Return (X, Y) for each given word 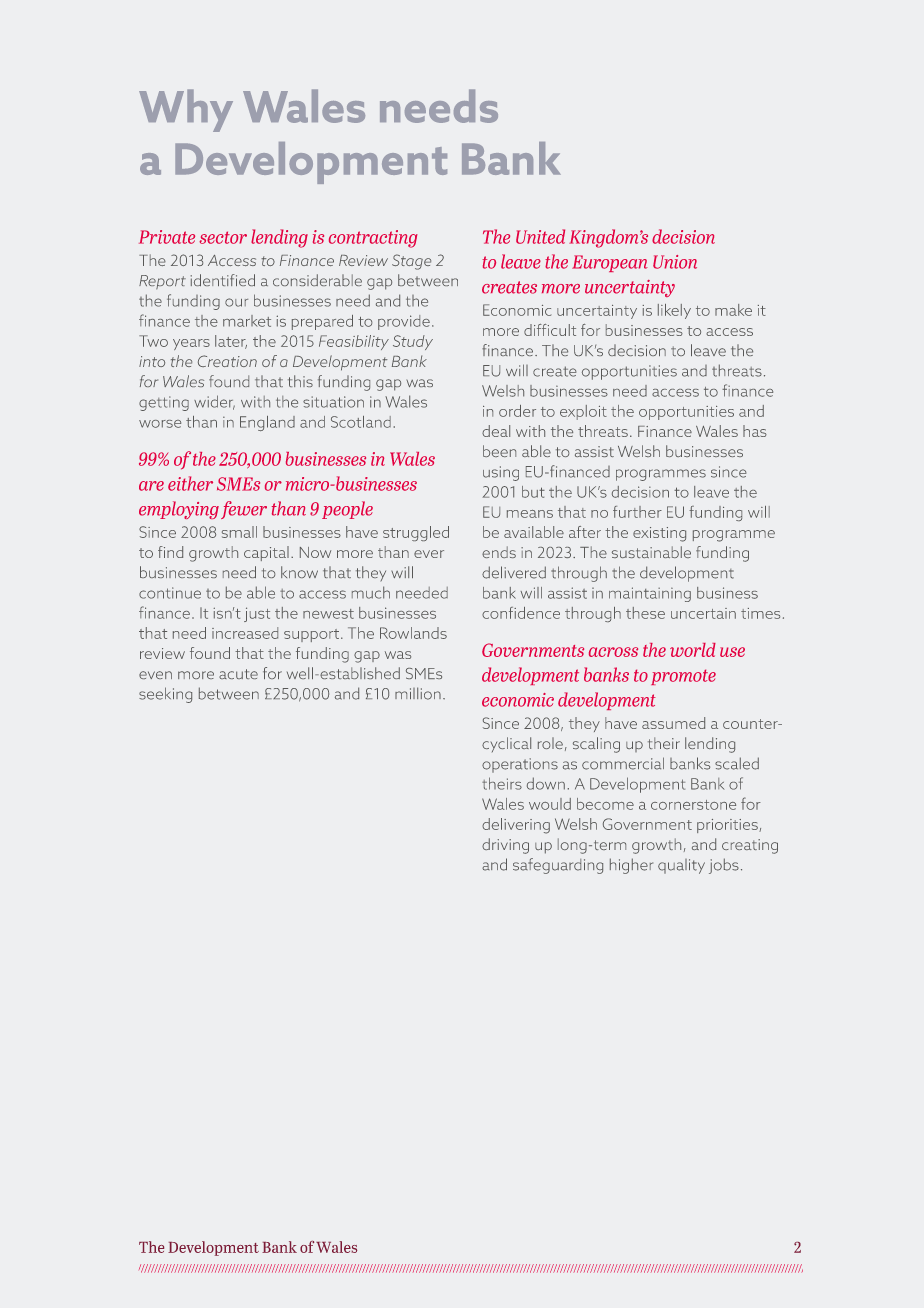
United (540, 236)
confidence (521, 613)
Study (413, 342)
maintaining (650, 594)
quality (681, 866)
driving (505, 846)
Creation (227, 361)
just (257, 614)
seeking (165, 695)
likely (674, 311)
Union (675, 262)
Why (186, 110)
